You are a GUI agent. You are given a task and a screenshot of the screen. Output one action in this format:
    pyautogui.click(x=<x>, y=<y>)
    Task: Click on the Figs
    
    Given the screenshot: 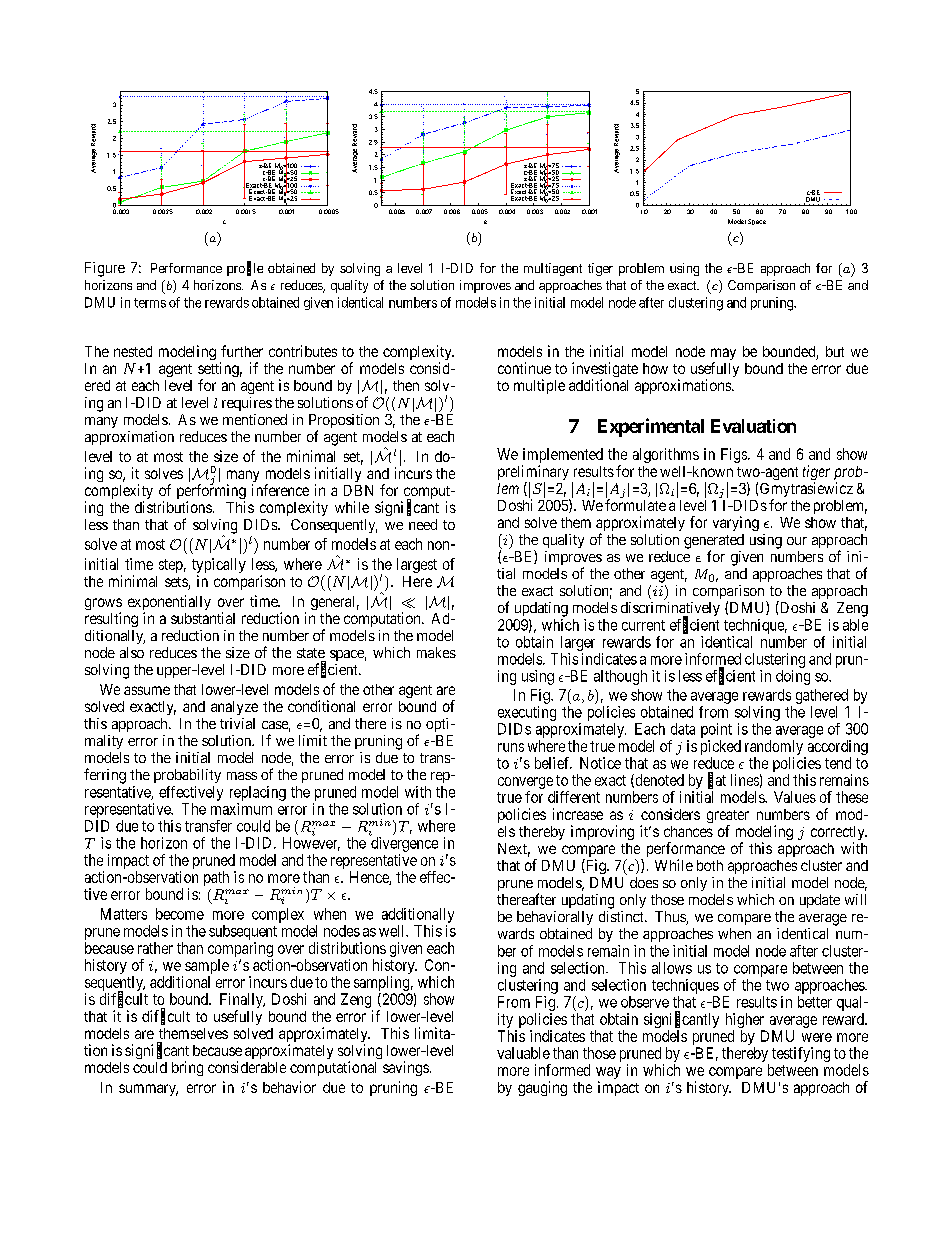 What is the action you would take?
    pyautogui.click(x=735, y=455)
